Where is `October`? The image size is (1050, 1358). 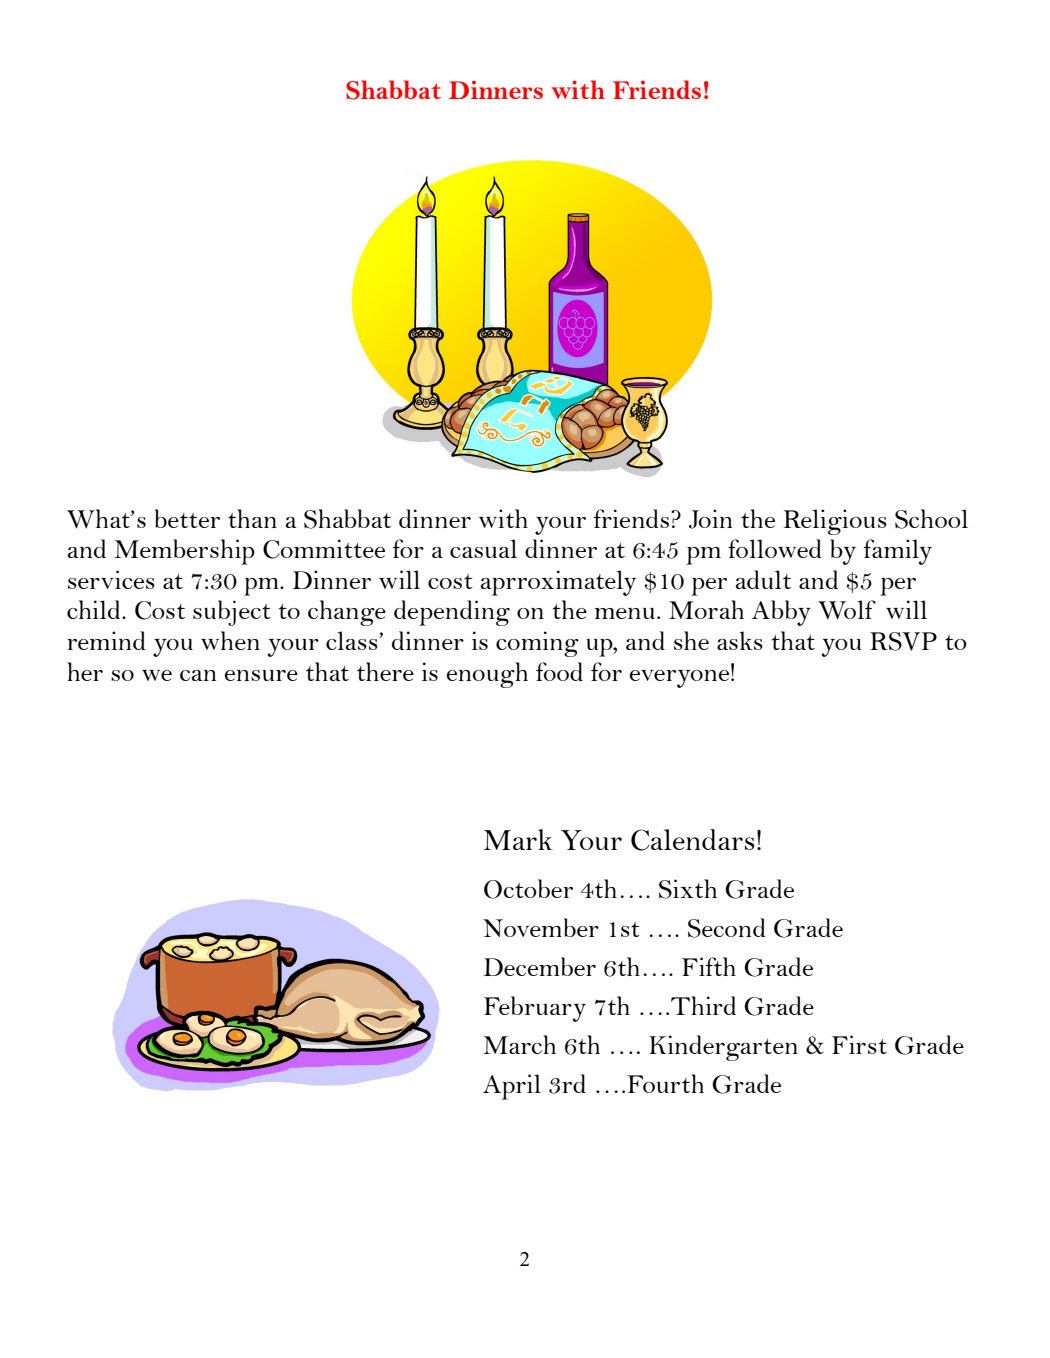
October is located at coordinates (528, 889).
